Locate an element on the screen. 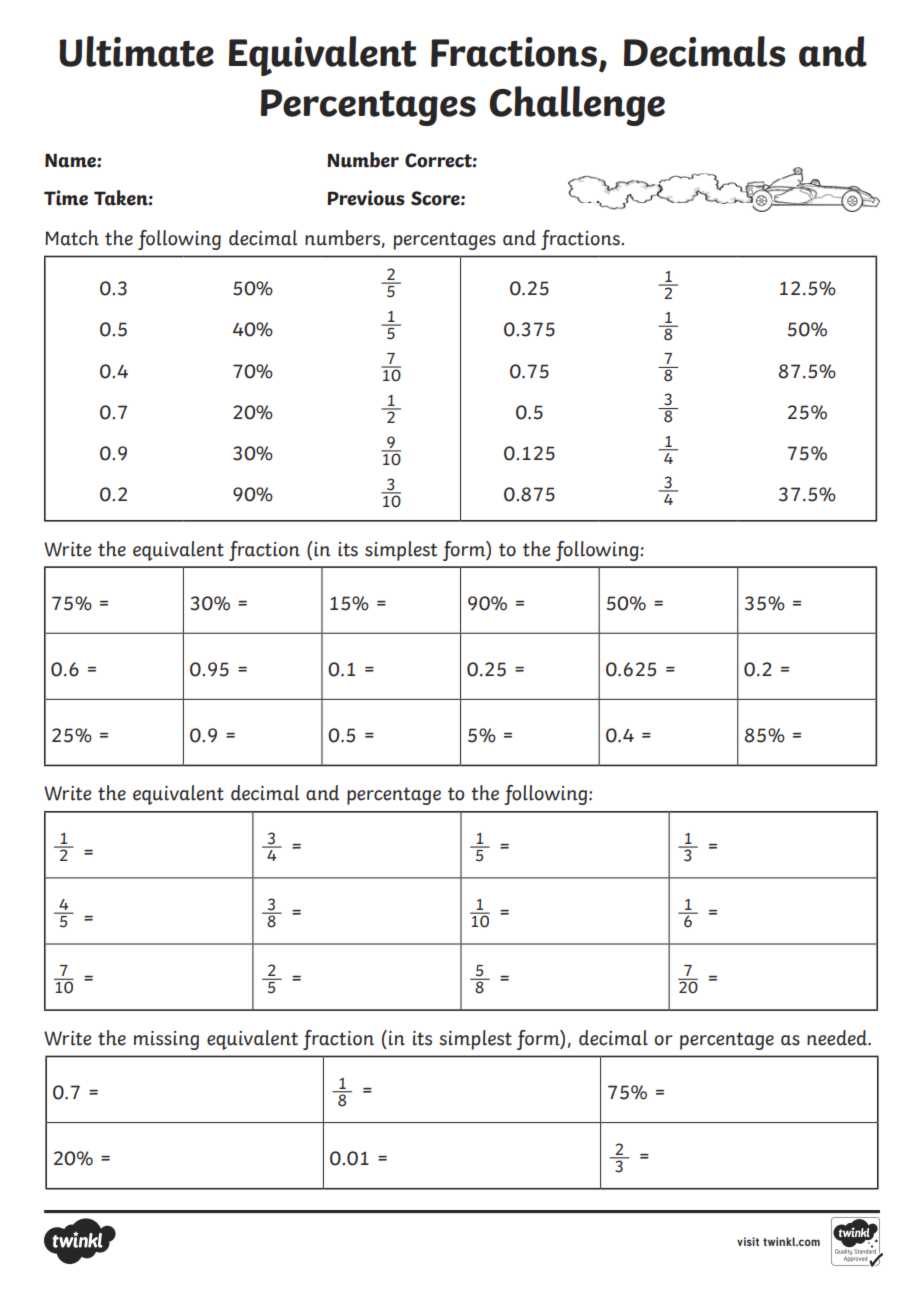 The width and height of the screenshot is (924, 1308). Name is located at coordinates (71, 160).
